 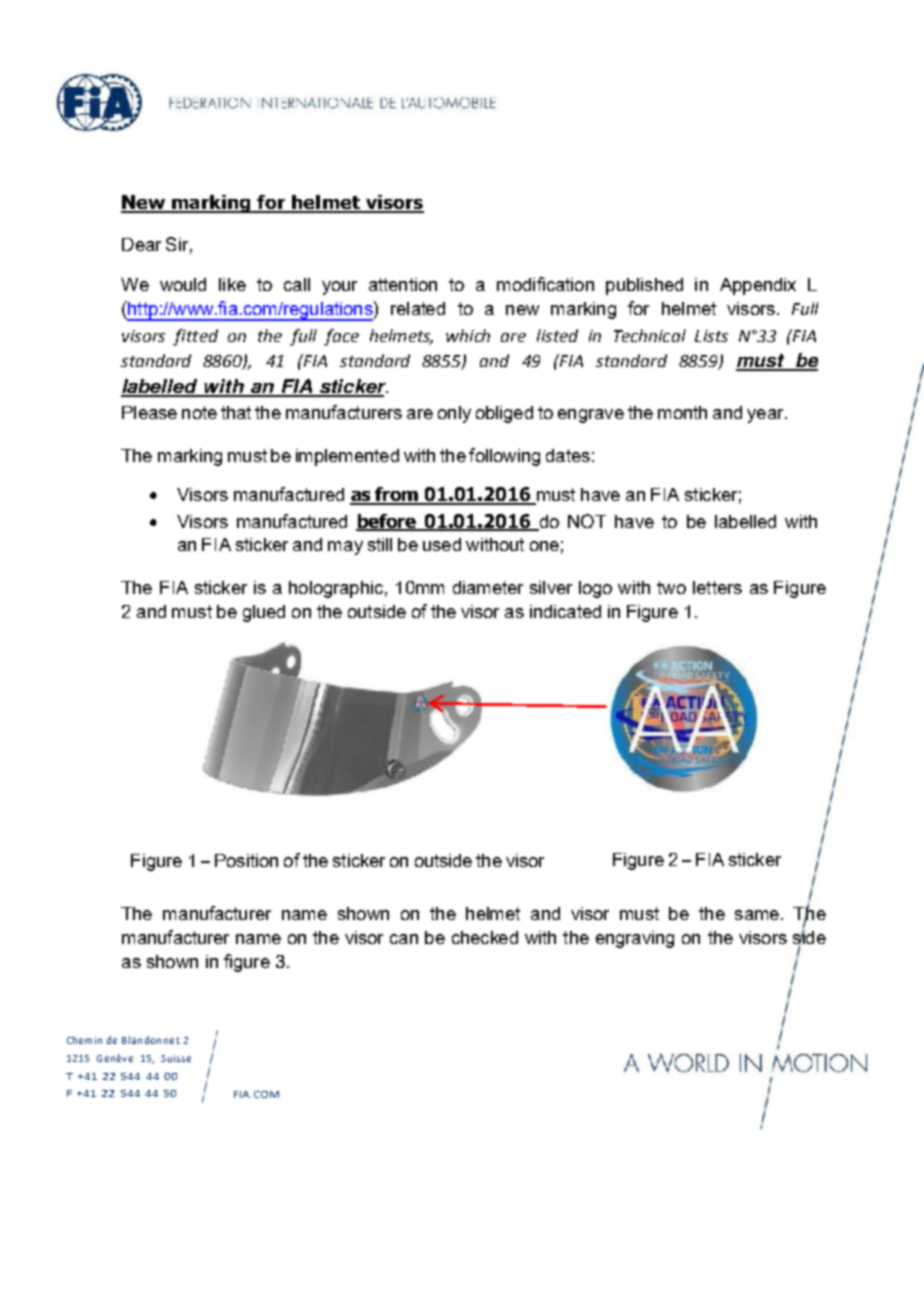 I want to click on attention, so click(x=403, y=284).
